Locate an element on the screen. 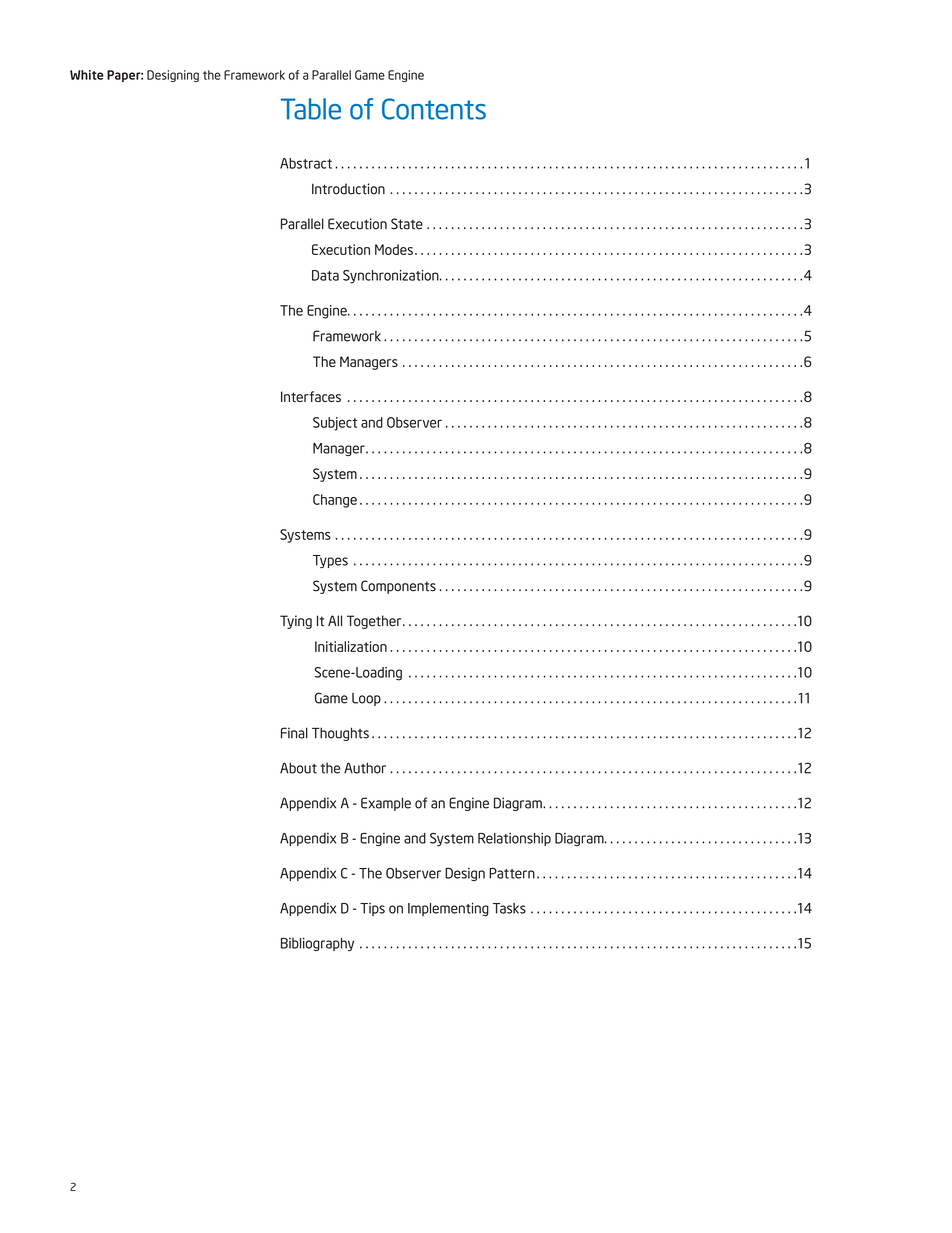 This screenshot has width=952, height=1233. Change is located at coordinates (335, 501).
